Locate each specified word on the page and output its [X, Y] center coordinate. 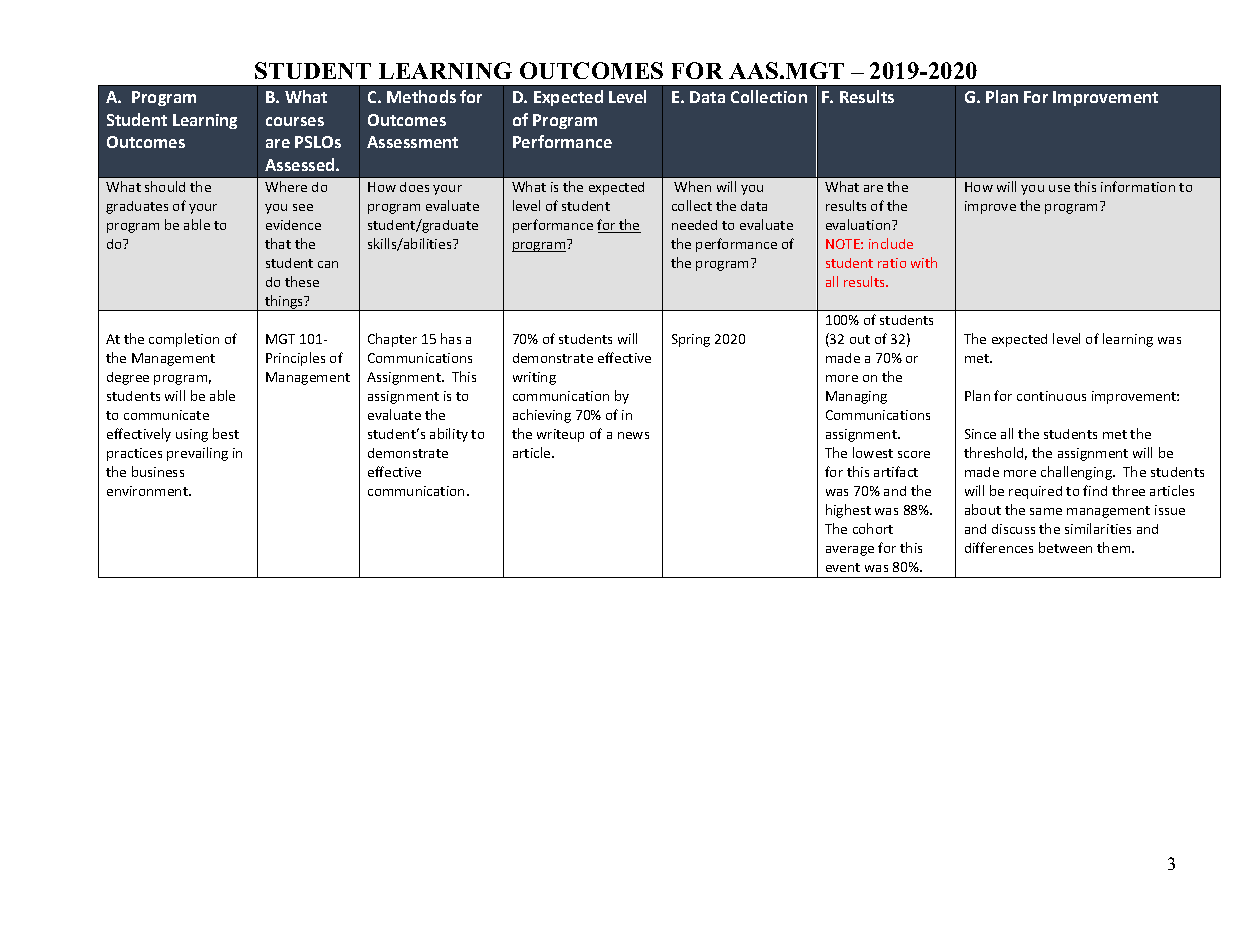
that [278, 243]
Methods [421, 96]
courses [295, 121]
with [924, 262]
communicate [166, 415]
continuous [1051, 396]
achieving [542, 416]
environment [148, 491]
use [1059, 188]
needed [694, 225]
